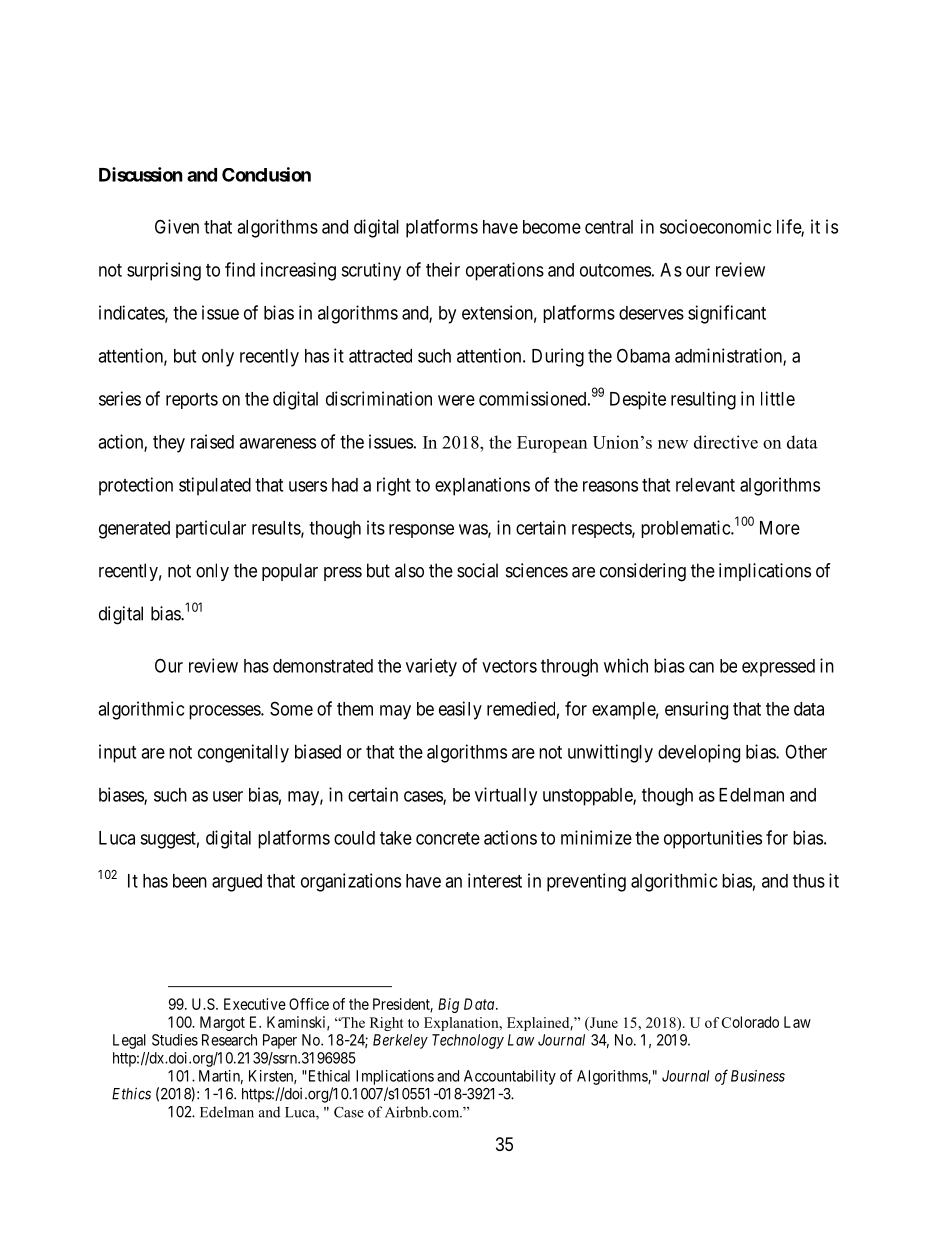 The height and width of the page is (1233, 952). What do you see at coordinates (177, 226) in the page?
I see `Given` at bounding box center [177, 226].
